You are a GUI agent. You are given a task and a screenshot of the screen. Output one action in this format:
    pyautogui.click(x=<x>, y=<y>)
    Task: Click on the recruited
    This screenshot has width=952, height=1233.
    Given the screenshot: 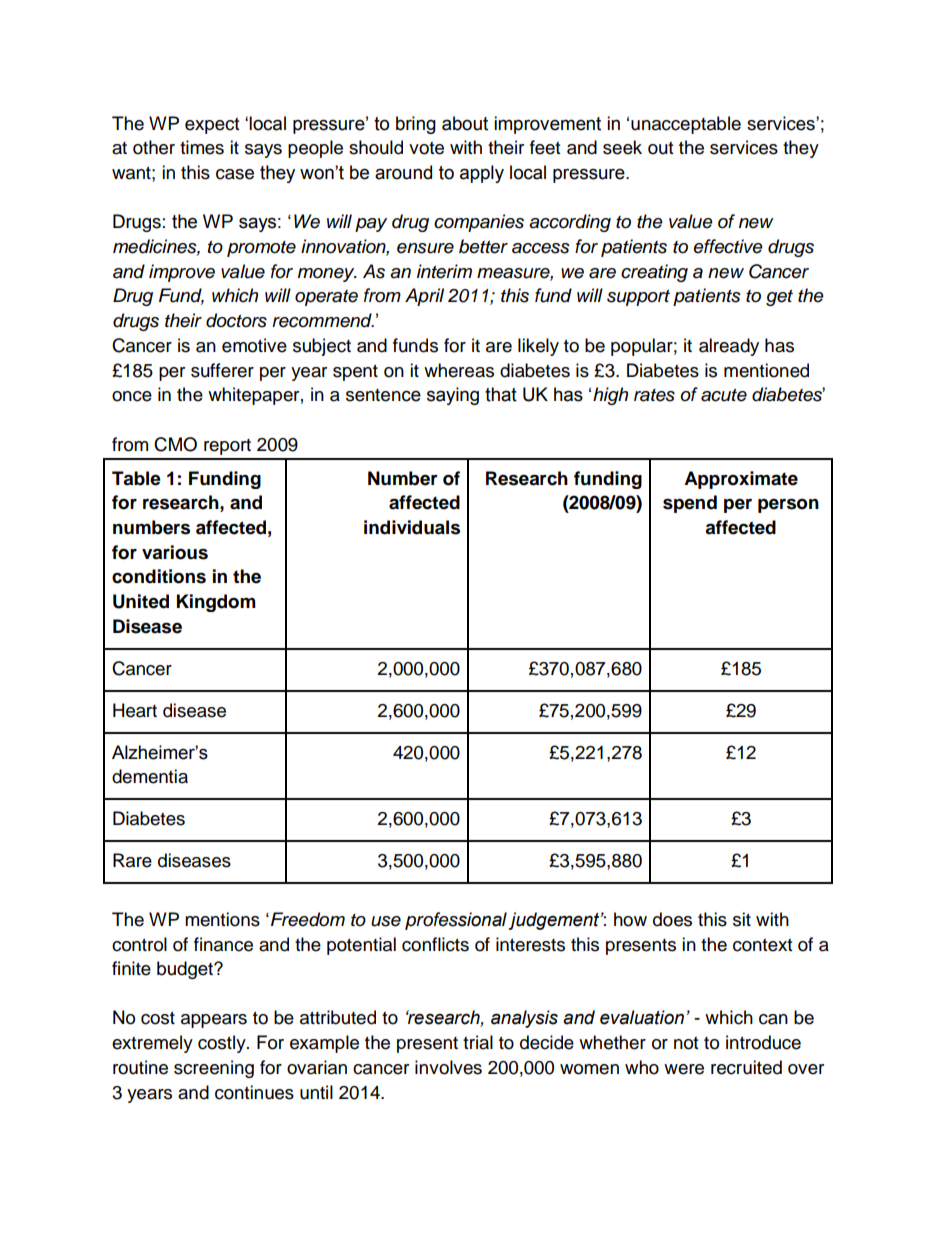 What is the action you would take?
    pyautogui.click(x=746, y=1067)
